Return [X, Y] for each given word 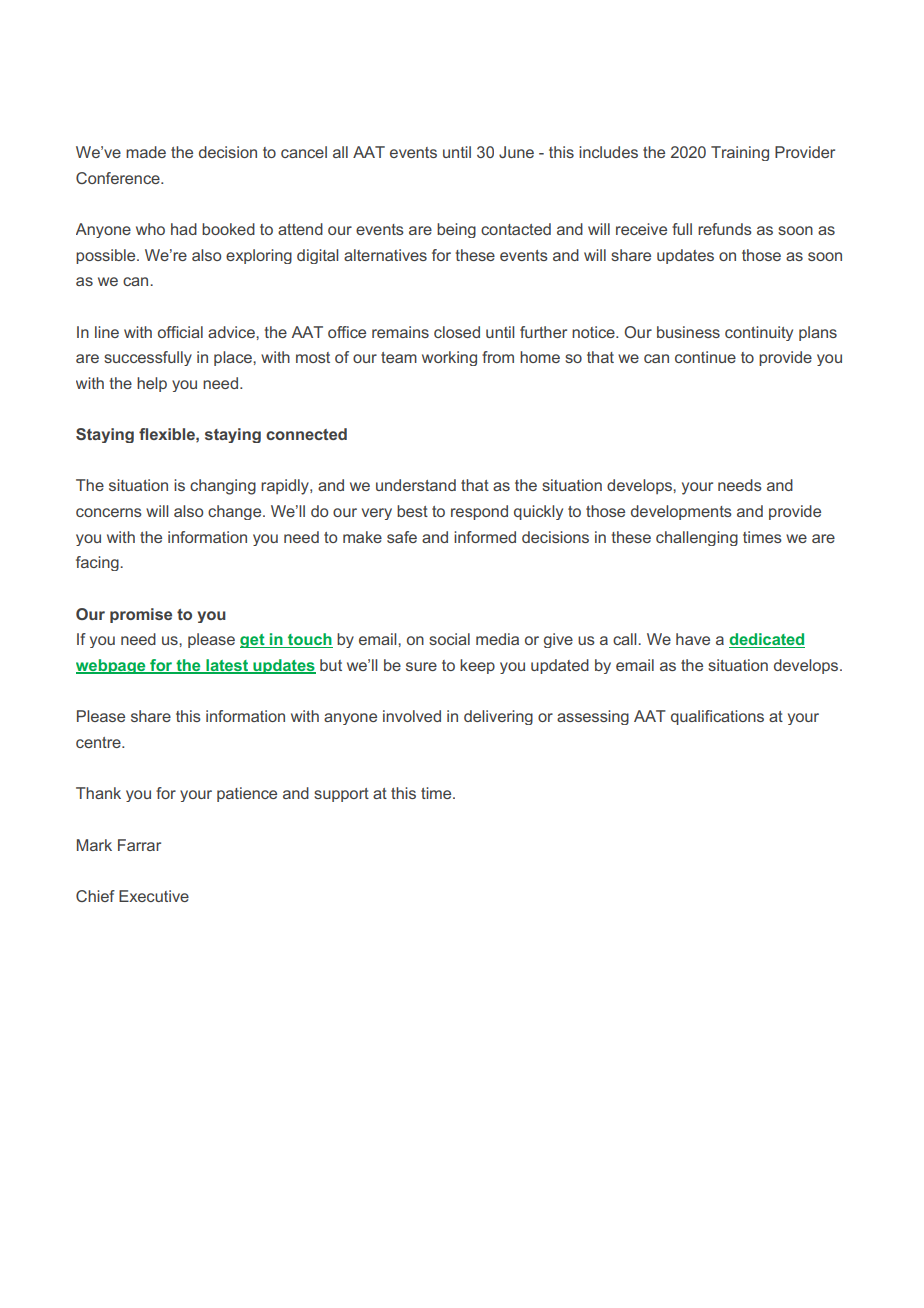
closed [457, 332]
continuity [759, 333]
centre [99, 742]
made [146, 152]
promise [141, 615]
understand [416, 485]
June [516, 152]
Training [740, 153]
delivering [498, 717]
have [693, 639]
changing [223, 487]
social [449, 639]
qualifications [717, 717]
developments [681, 512]
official [180, 332]
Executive [154, 896]
